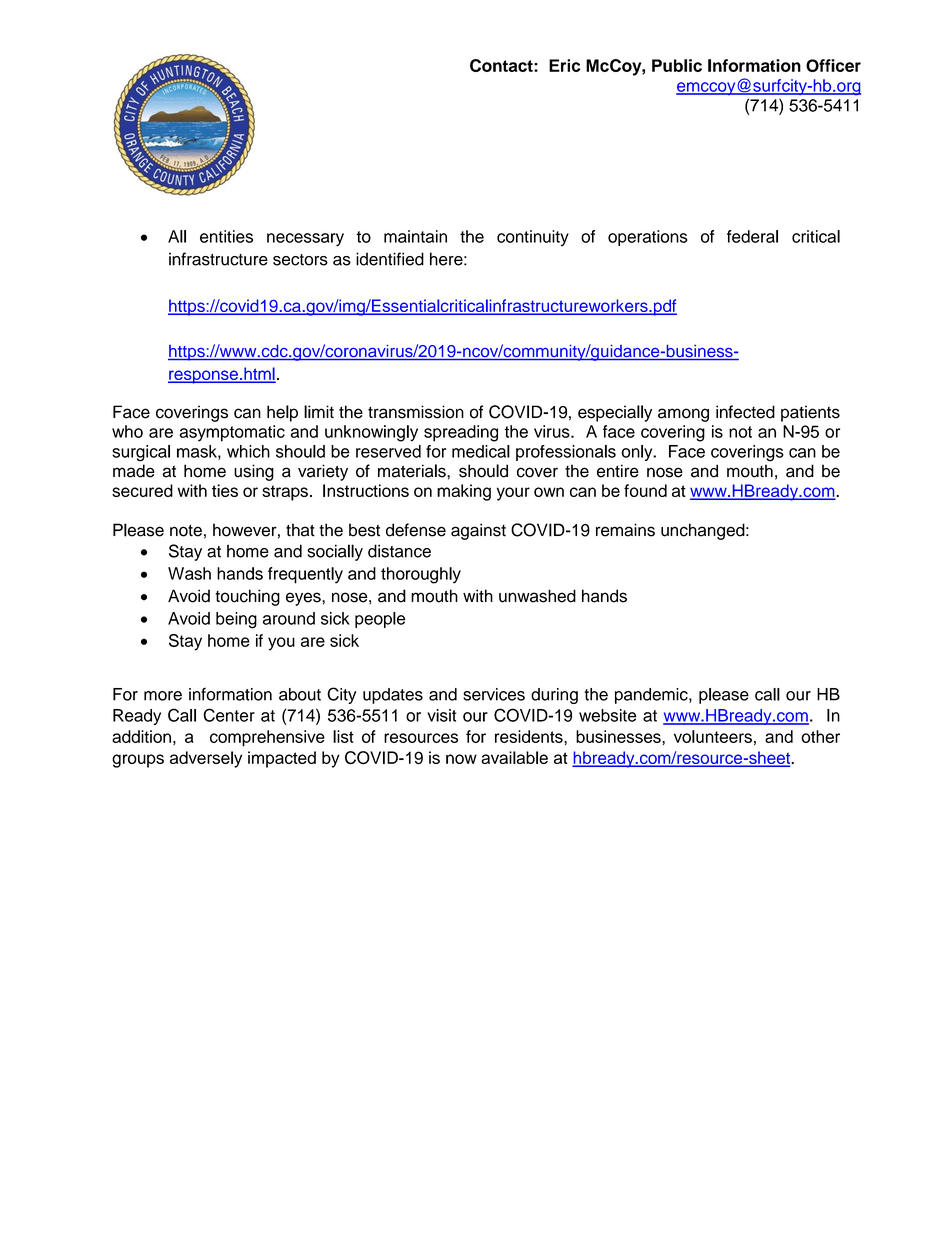 This page has height=1233, width=952. Describe the element at coordinates (677, 65) in the page. I see `Public` at that location.
